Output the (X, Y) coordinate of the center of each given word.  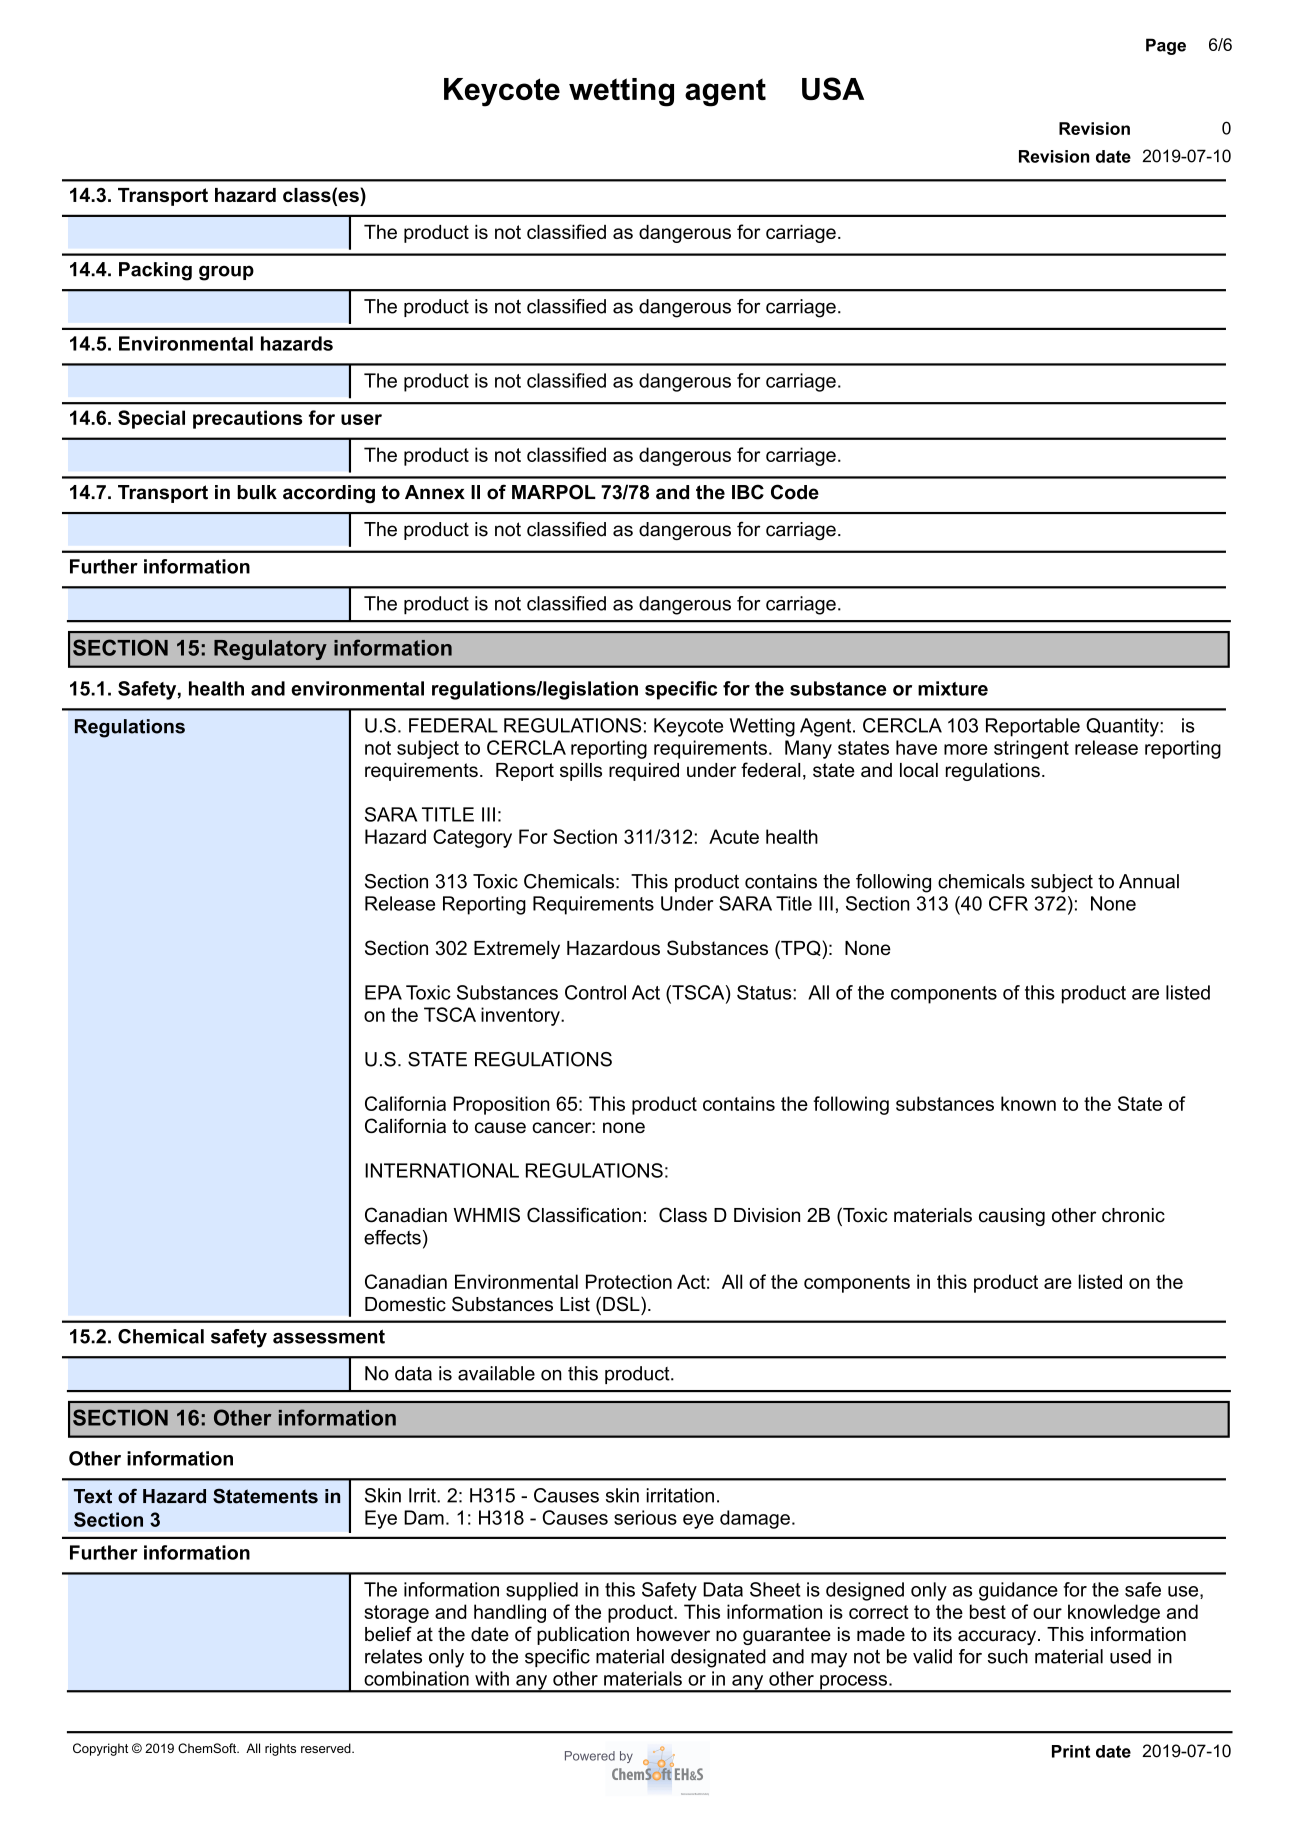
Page (1166, 46)
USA (833, 88)
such (1008, 1656)
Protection (629, 1281)
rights (280, 1749)
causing (1012, 1217)
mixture (953, 688)
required (644, 772)
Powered (590, 1756)
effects (392, 1237)
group (226, 273)
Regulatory (270, 650)
